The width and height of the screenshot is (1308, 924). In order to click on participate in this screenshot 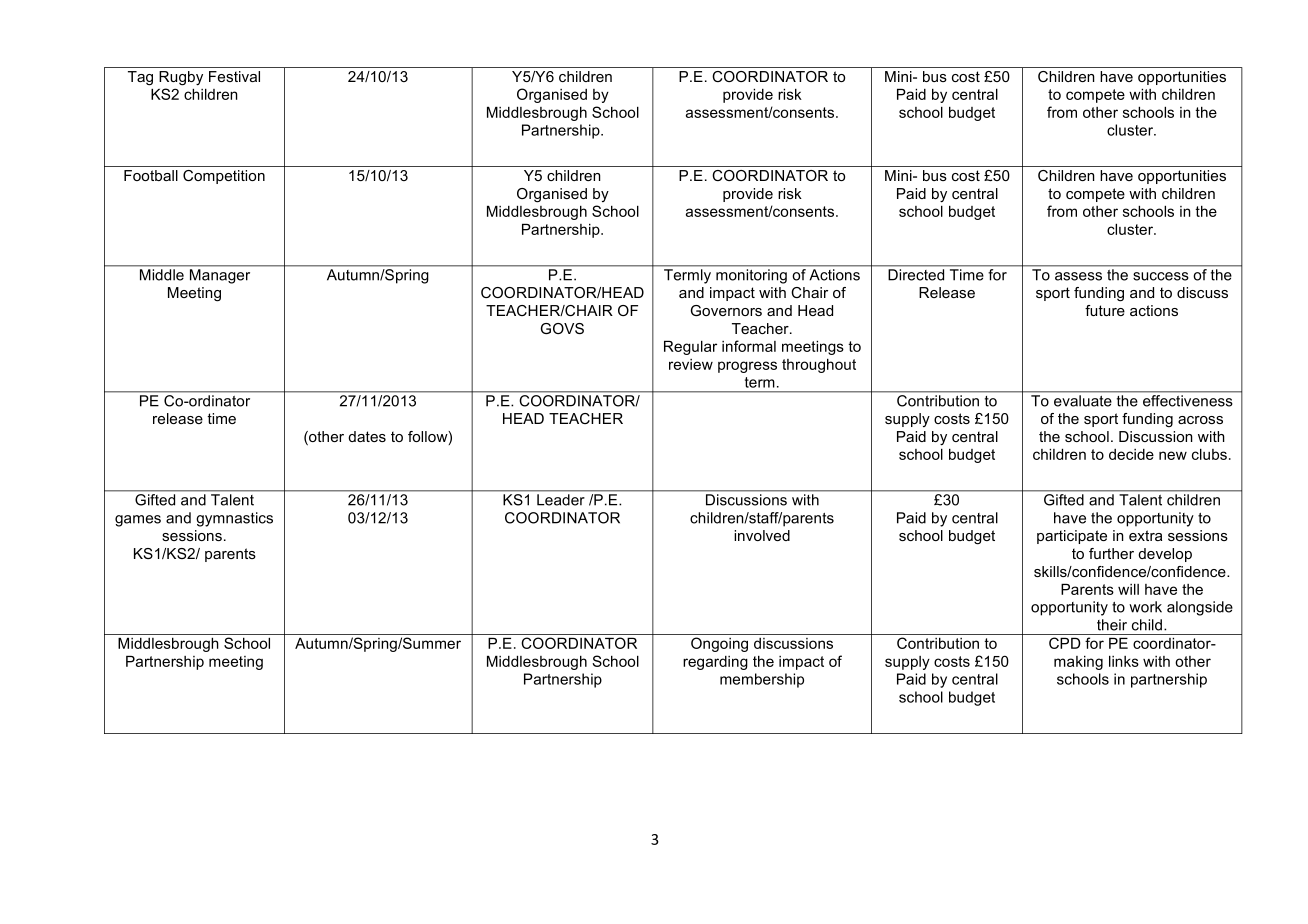, I will do `click(1072, 537)`.
